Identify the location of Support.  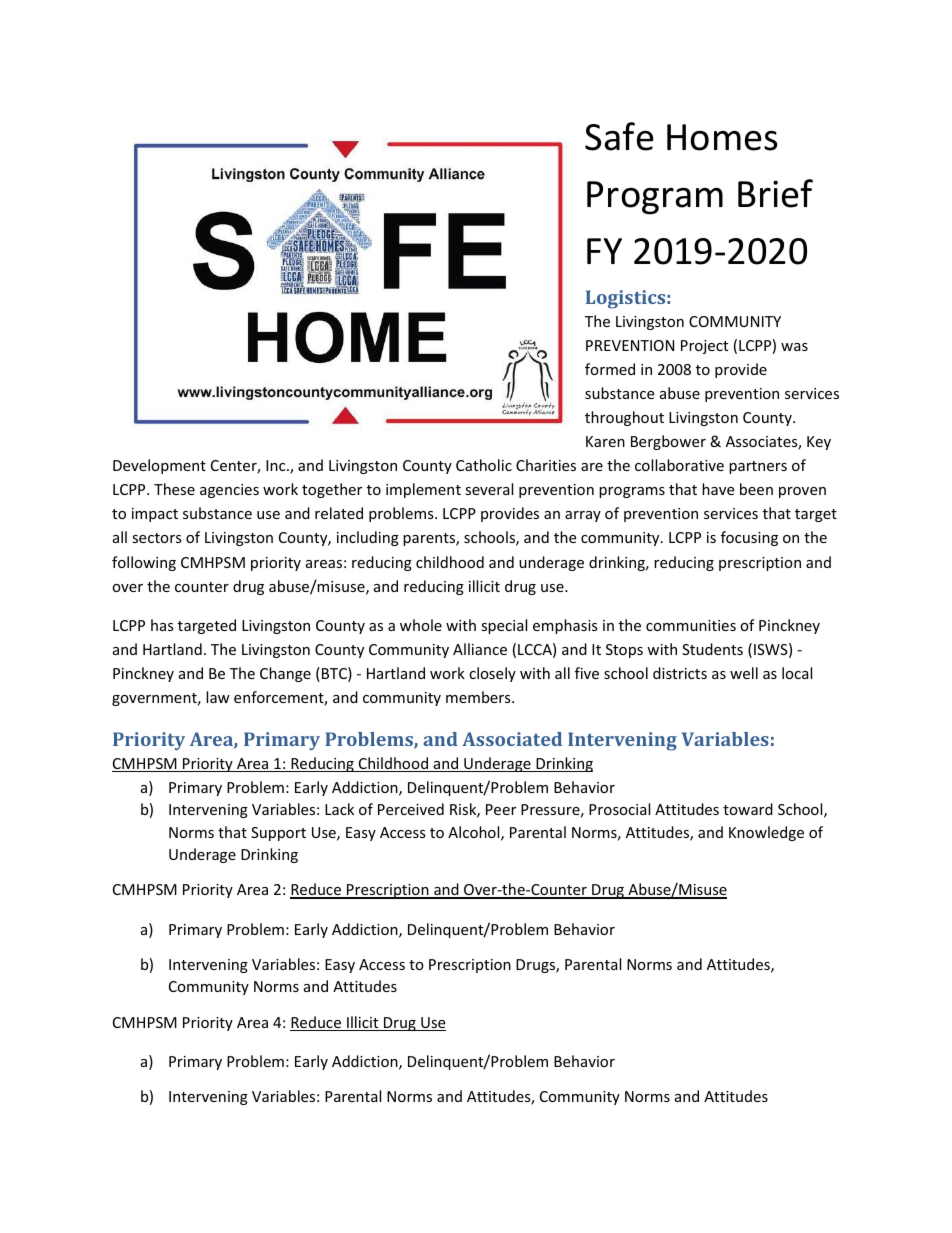
(278, 834).
